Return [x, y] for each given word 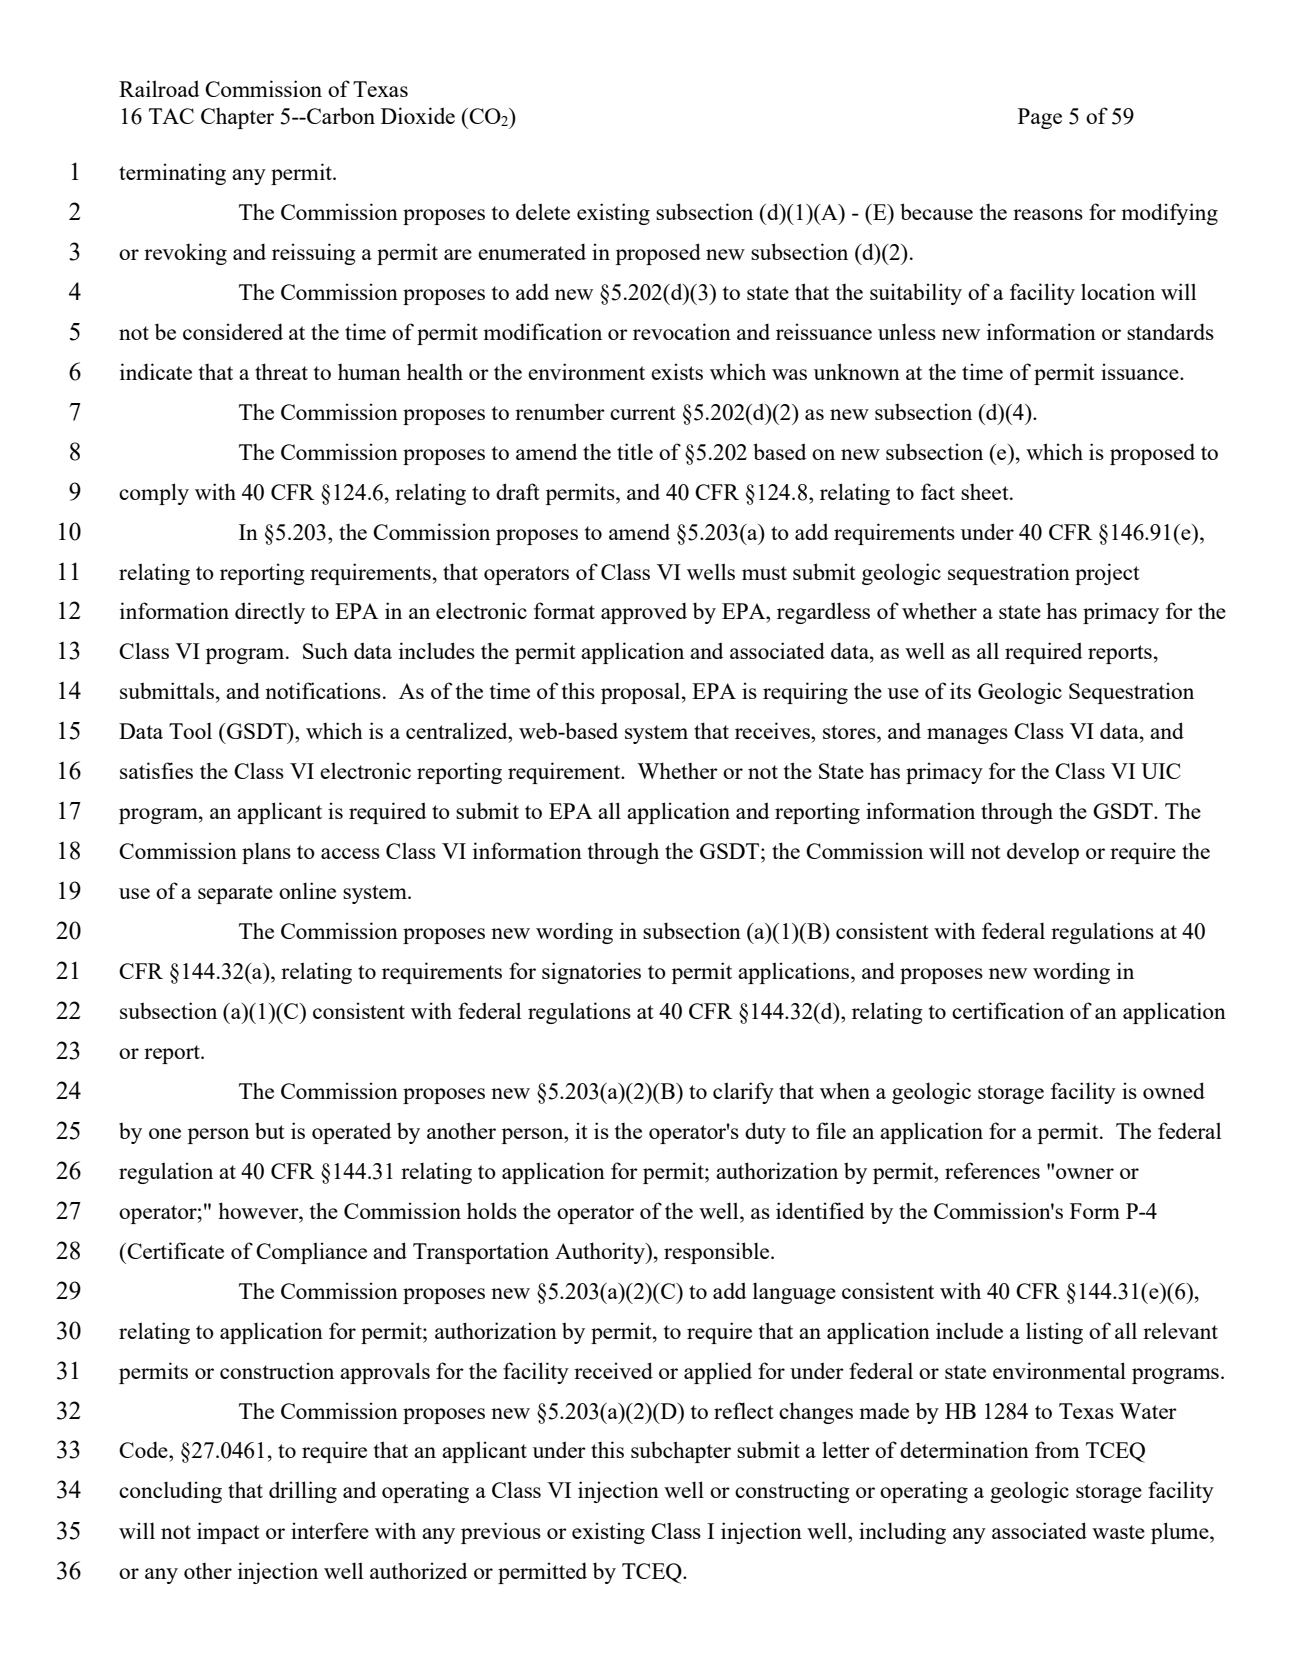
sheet [986, 492]
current [643, 413]
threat [281, 371]
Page [1040, 118]
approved [644, 613]
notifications [323, 690]
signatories [591, 973]
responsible [718, 1253]
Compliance [311, 1253]
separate [235, 894]
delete [543, 211]
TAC [171, 116]
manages [967, 736]
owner [1085, 1173]
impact [228, 1533]
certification [1008, 1010]
